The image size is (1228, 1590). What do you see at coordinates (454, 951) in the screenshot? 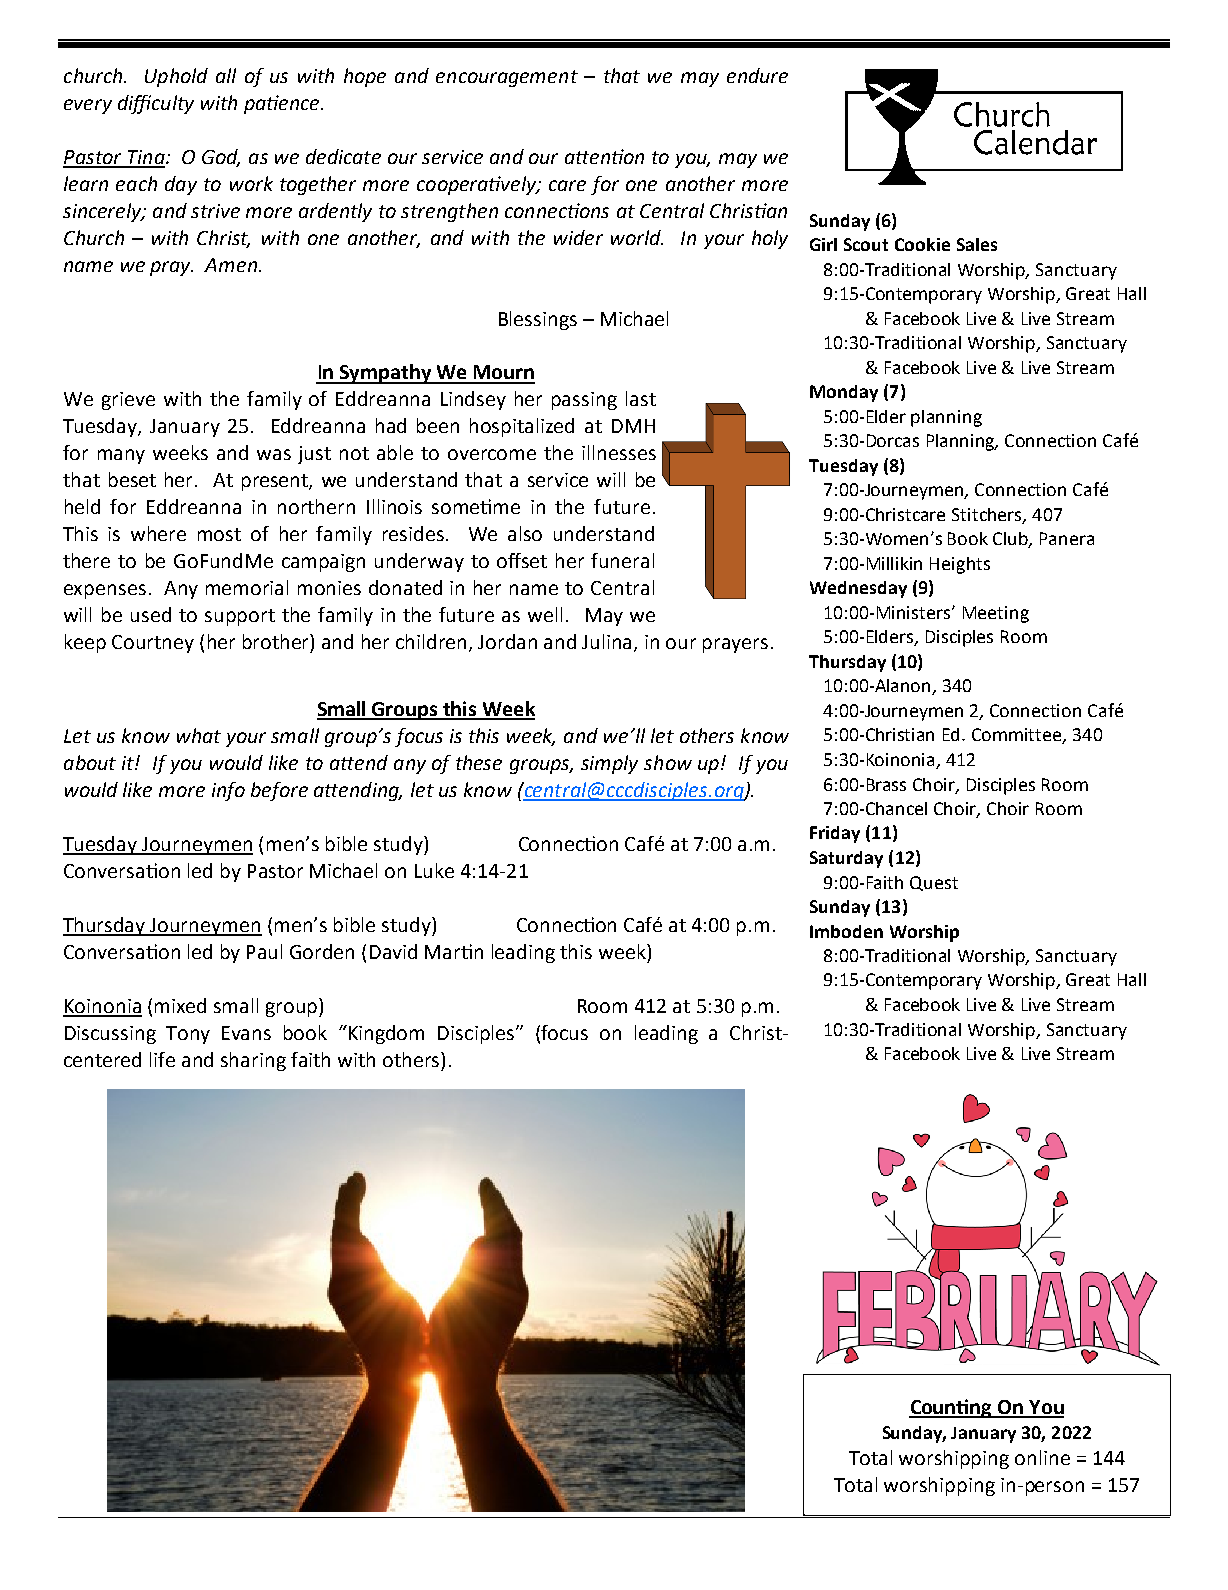
I see `Martin` at bounding box center [454, 951].
